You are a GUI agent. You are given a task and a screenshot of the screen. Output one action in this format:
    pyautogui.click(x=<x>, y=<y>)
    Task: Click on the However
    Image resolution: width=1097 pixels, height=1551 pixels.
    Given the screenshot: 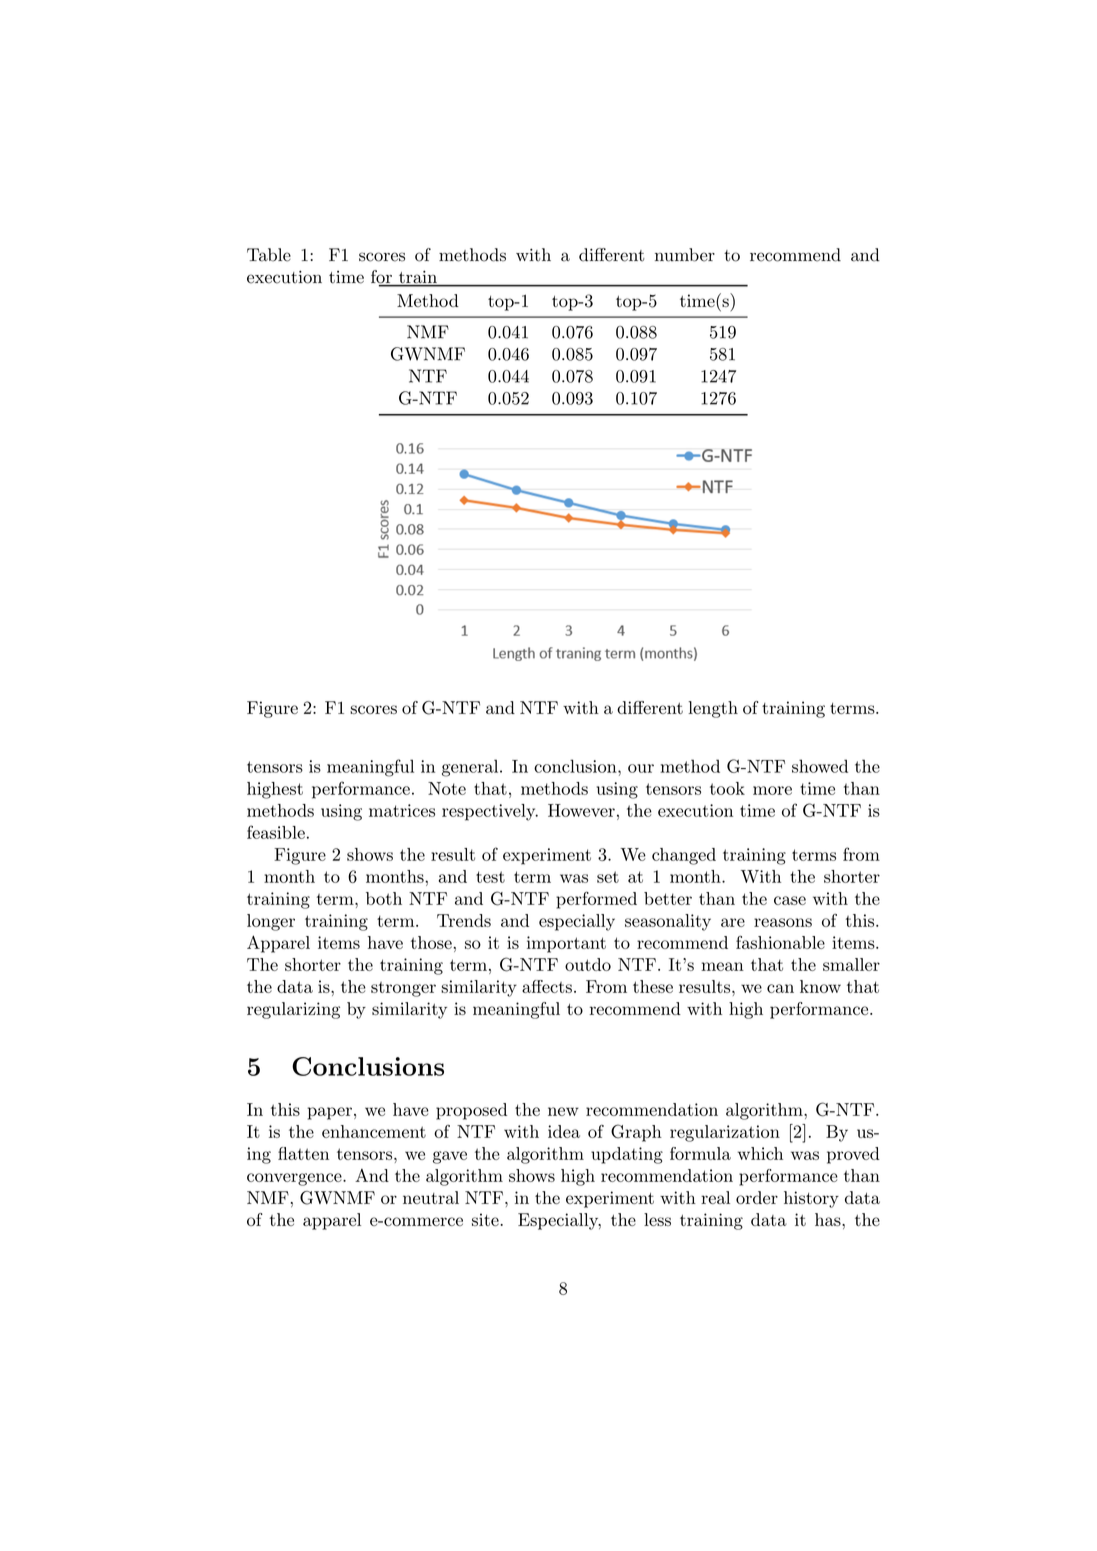 What is the action you would take?
    pyautogui.click(x=581, y=810)
